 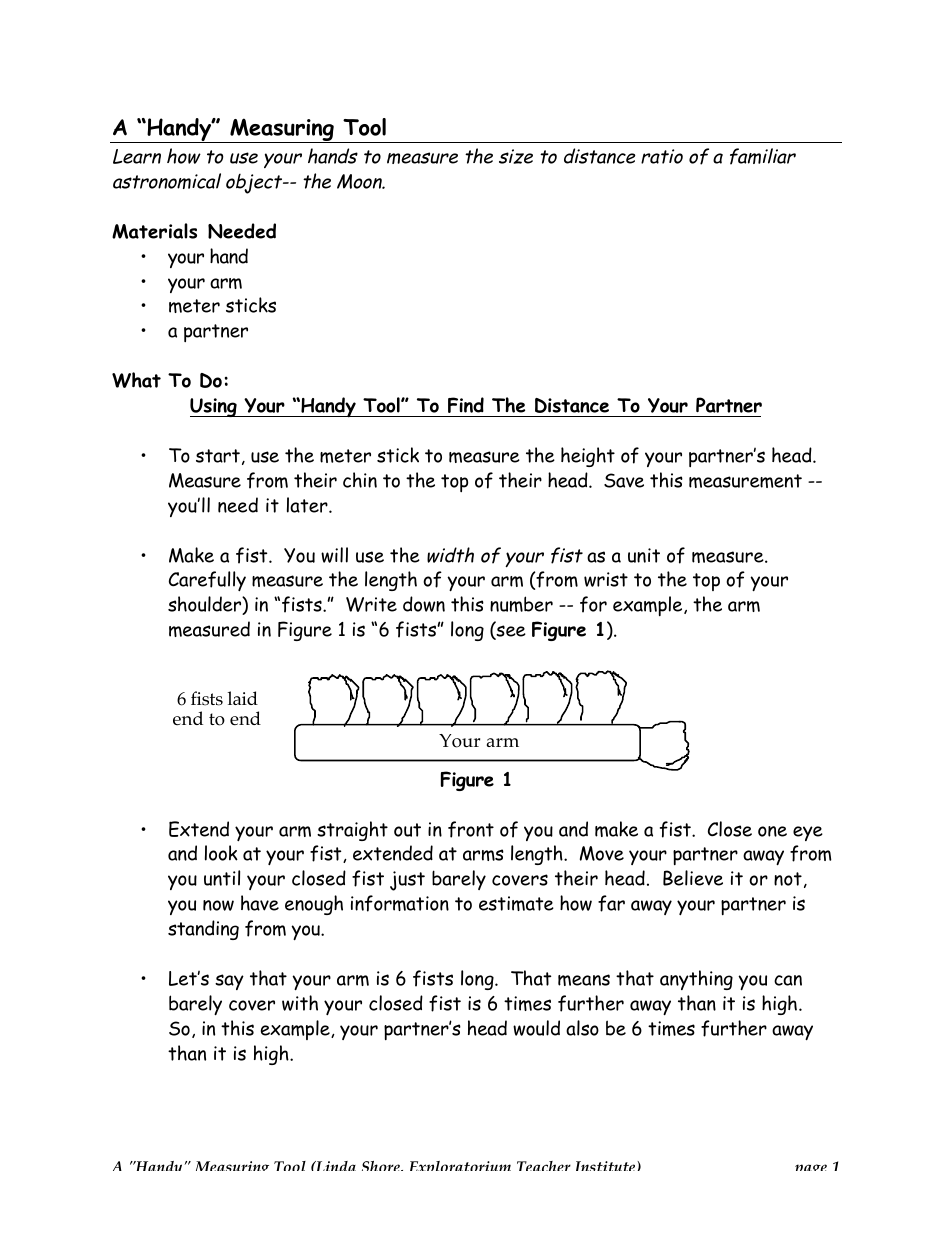 What do you see at coordinates (243, 698) in the page?
I see `laid` at bounding box center [243, 698].
